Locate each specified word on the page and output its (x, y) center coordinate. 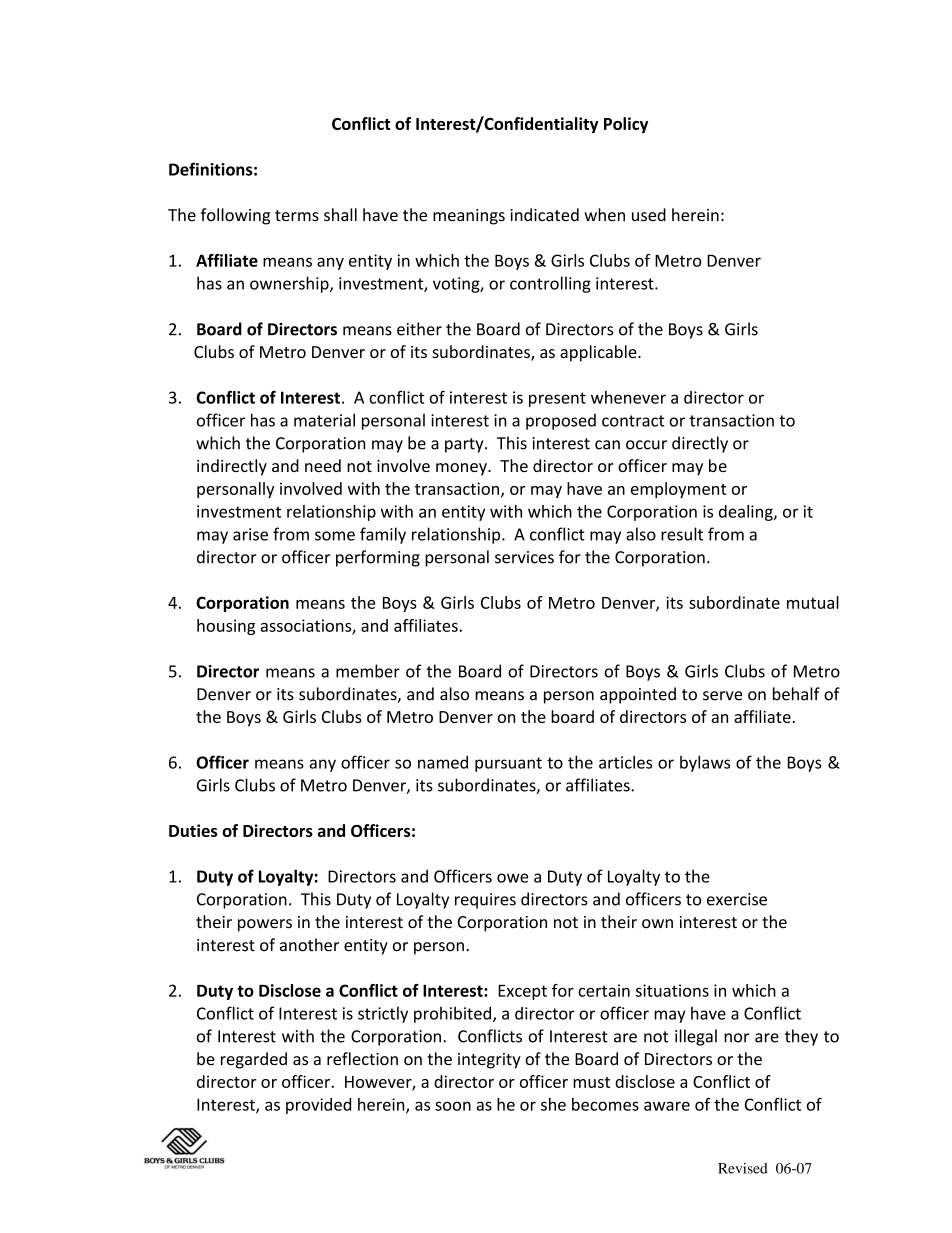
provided (318, 1106)
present (557, 399)
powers (265, 925)
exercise (737, 899)
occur (646, 445)
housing (226, 627)
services (524, 557)
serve (722, 696)
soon (453, 1106)
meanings (469, 217)
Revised (743, 1168)
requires (485, 901)
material (324, 420)
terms (297, 216)
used (649, 215)
